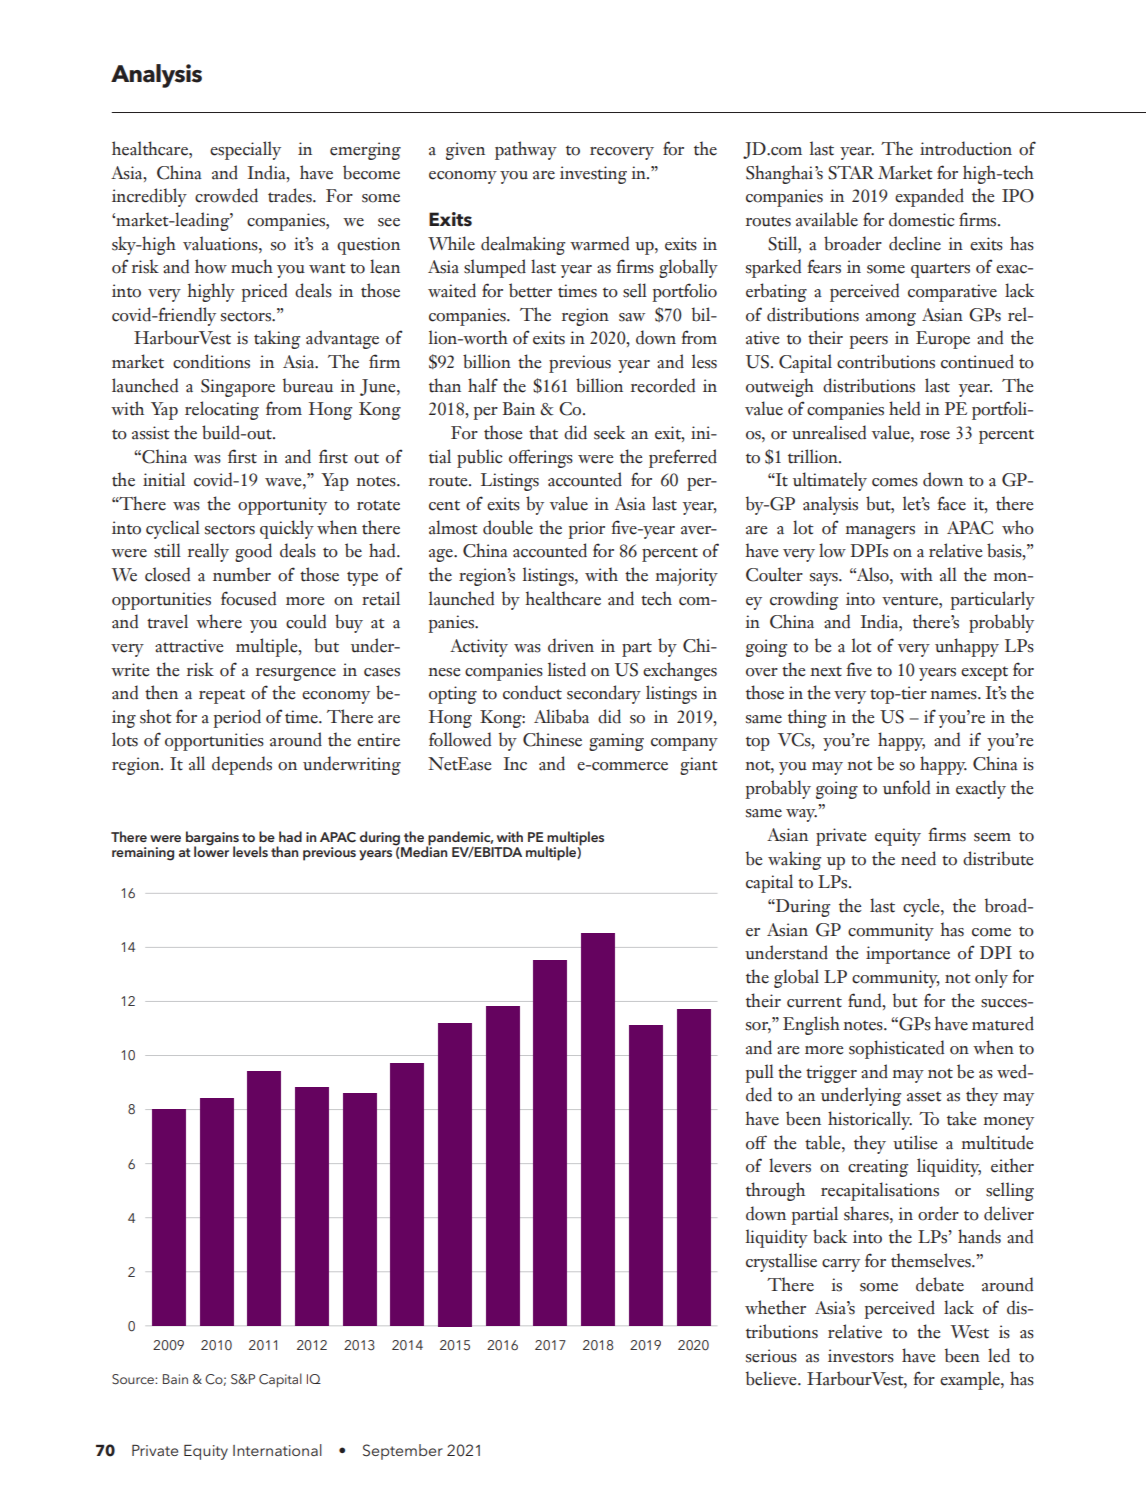  What do you see at coordinates (971, 1380) in the screenshot?
I see `example` at bounding box center [971, 1380].
